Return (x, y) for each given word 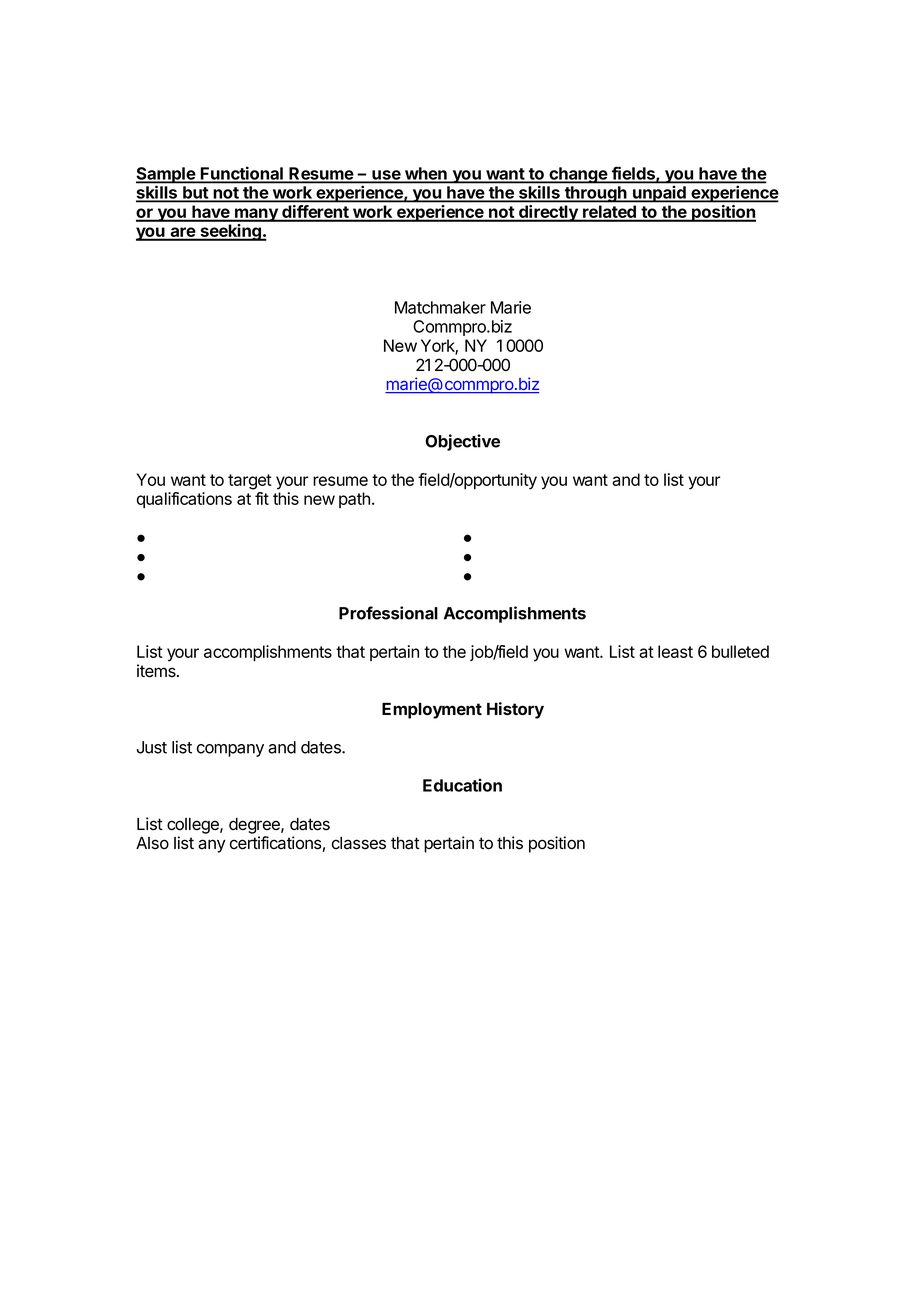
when (426, 174)
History (515, 710)
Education (462, 785)
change (578, 175)
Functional (242, 174)
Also (152, 843)
